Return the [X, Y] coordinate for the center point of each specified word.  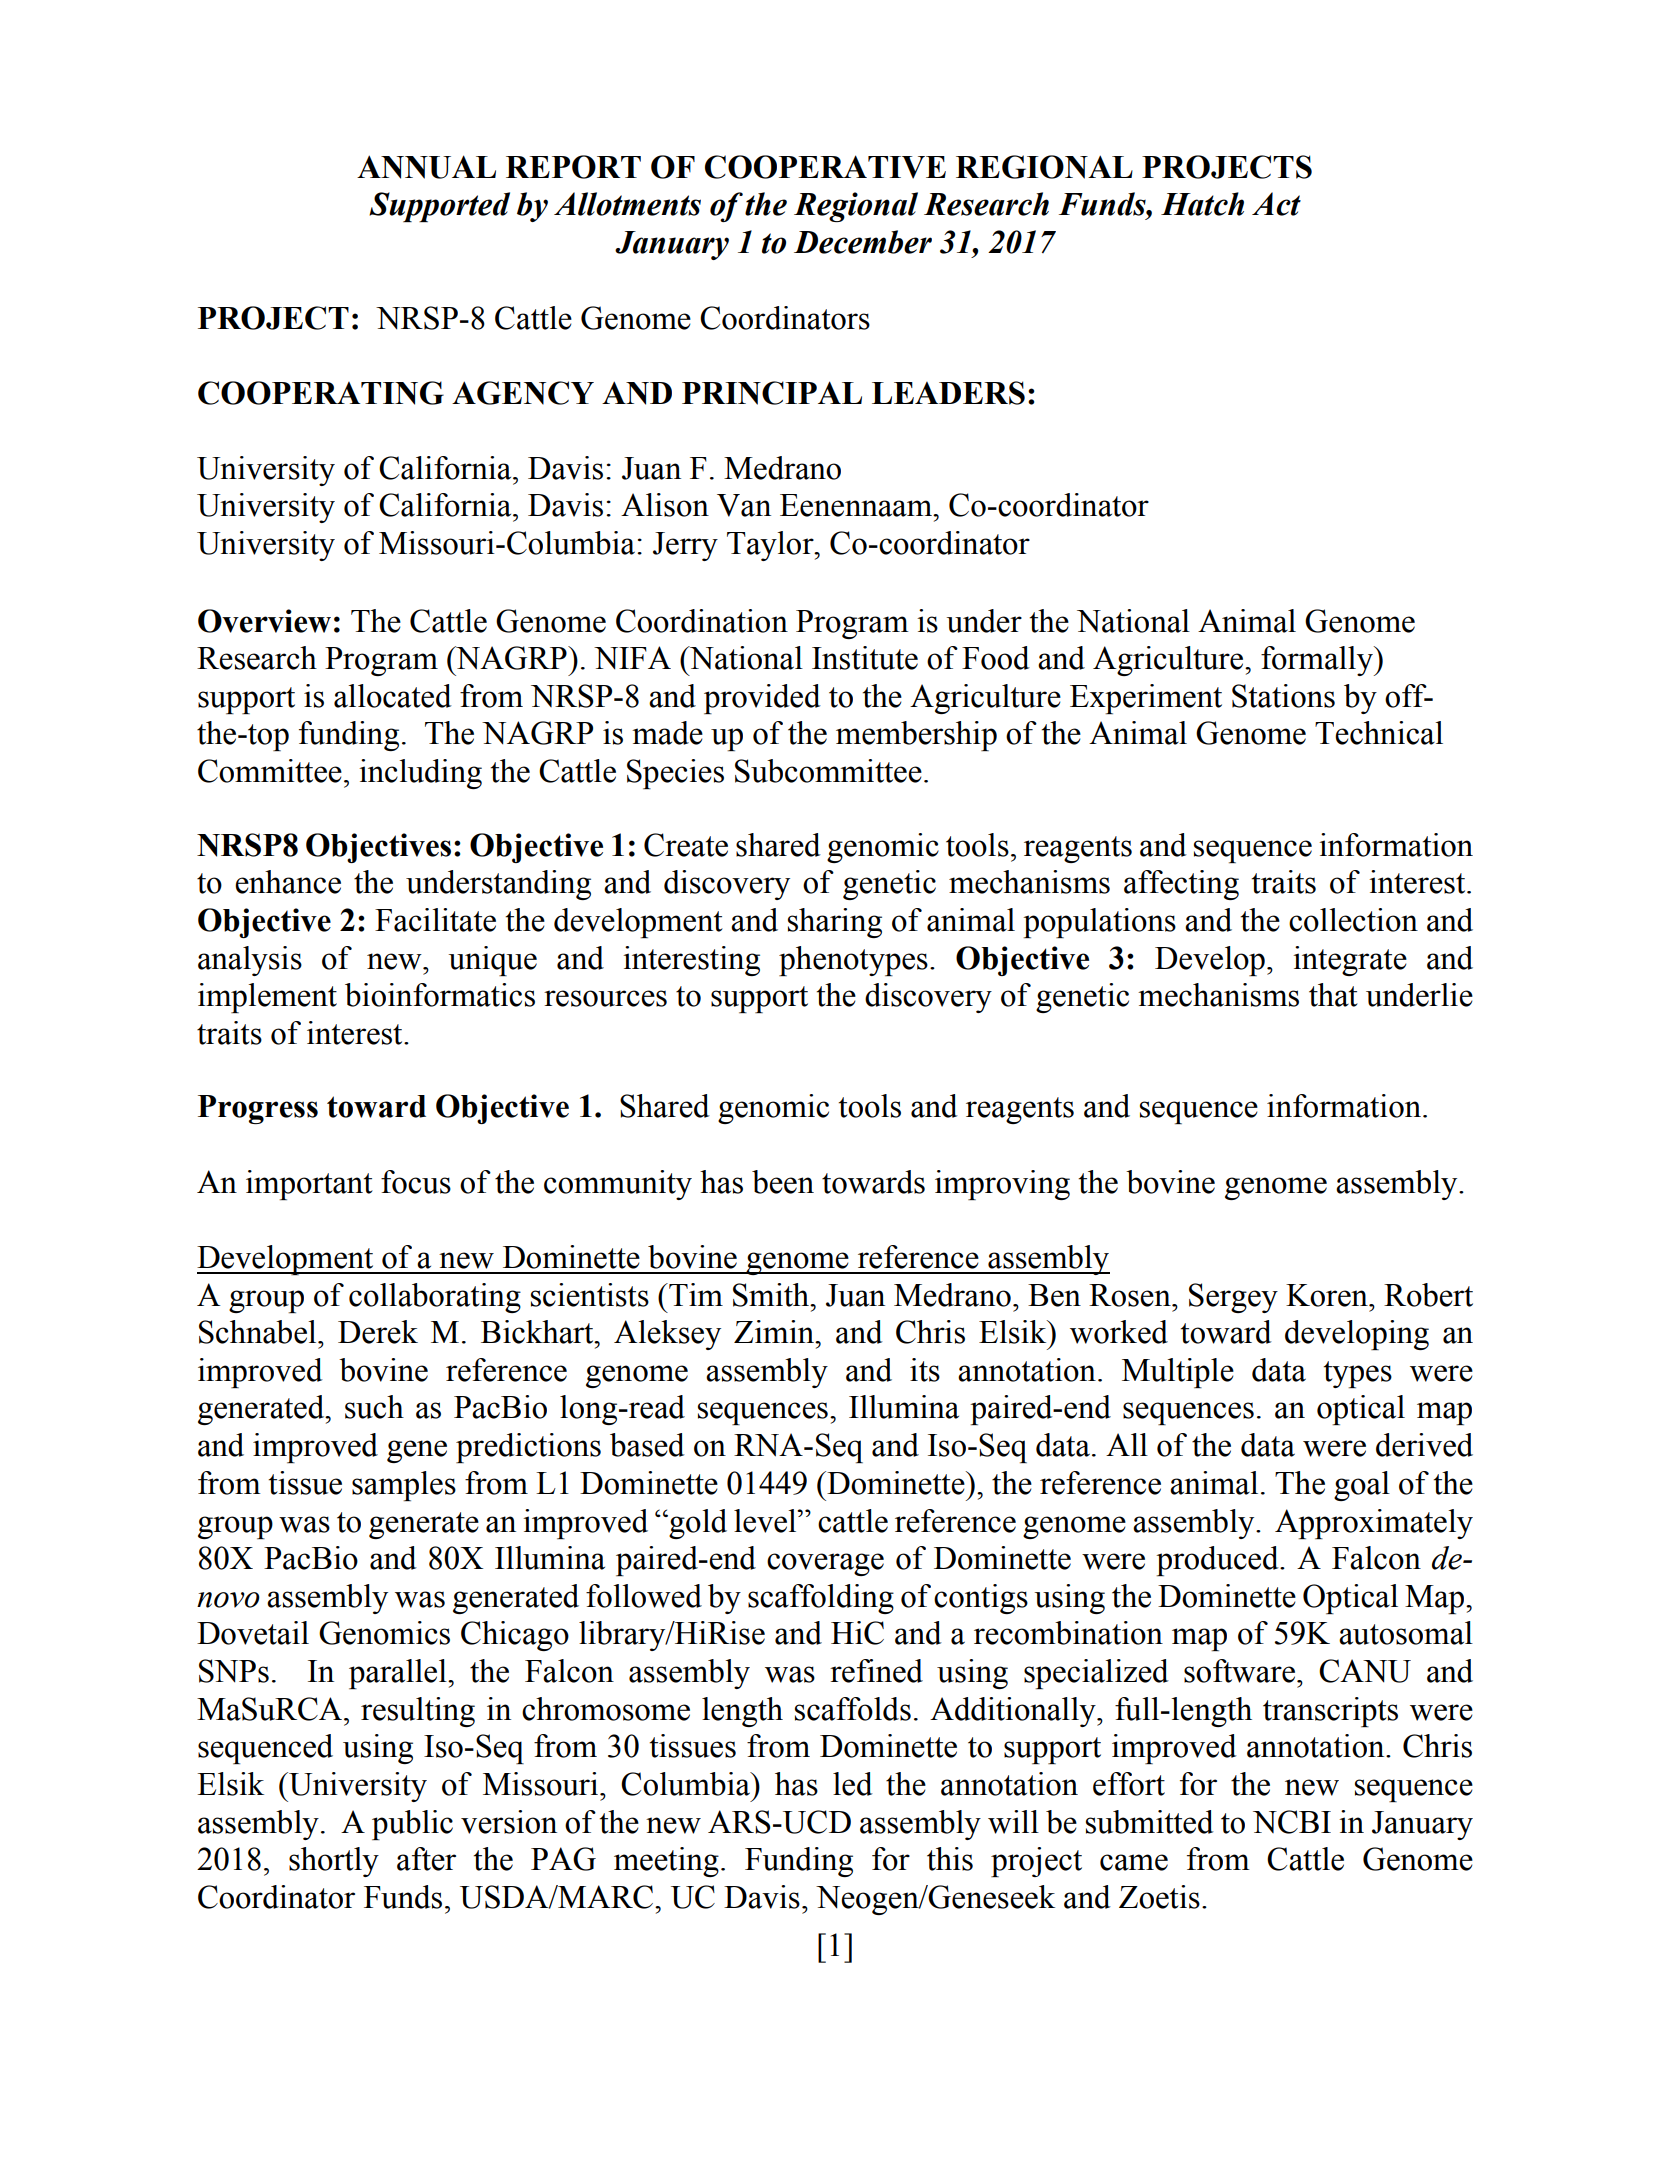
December [863, 242]
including [420, 774]
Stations [1283, 696]
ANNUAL [426, 167]
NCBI [1292, 1822]
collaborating [435, 1298]
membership [916, 736]
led [853, 1784]
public [412, 1825]
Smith [772, 1295]
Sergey [1233, 1298]
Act [1276, 204]
